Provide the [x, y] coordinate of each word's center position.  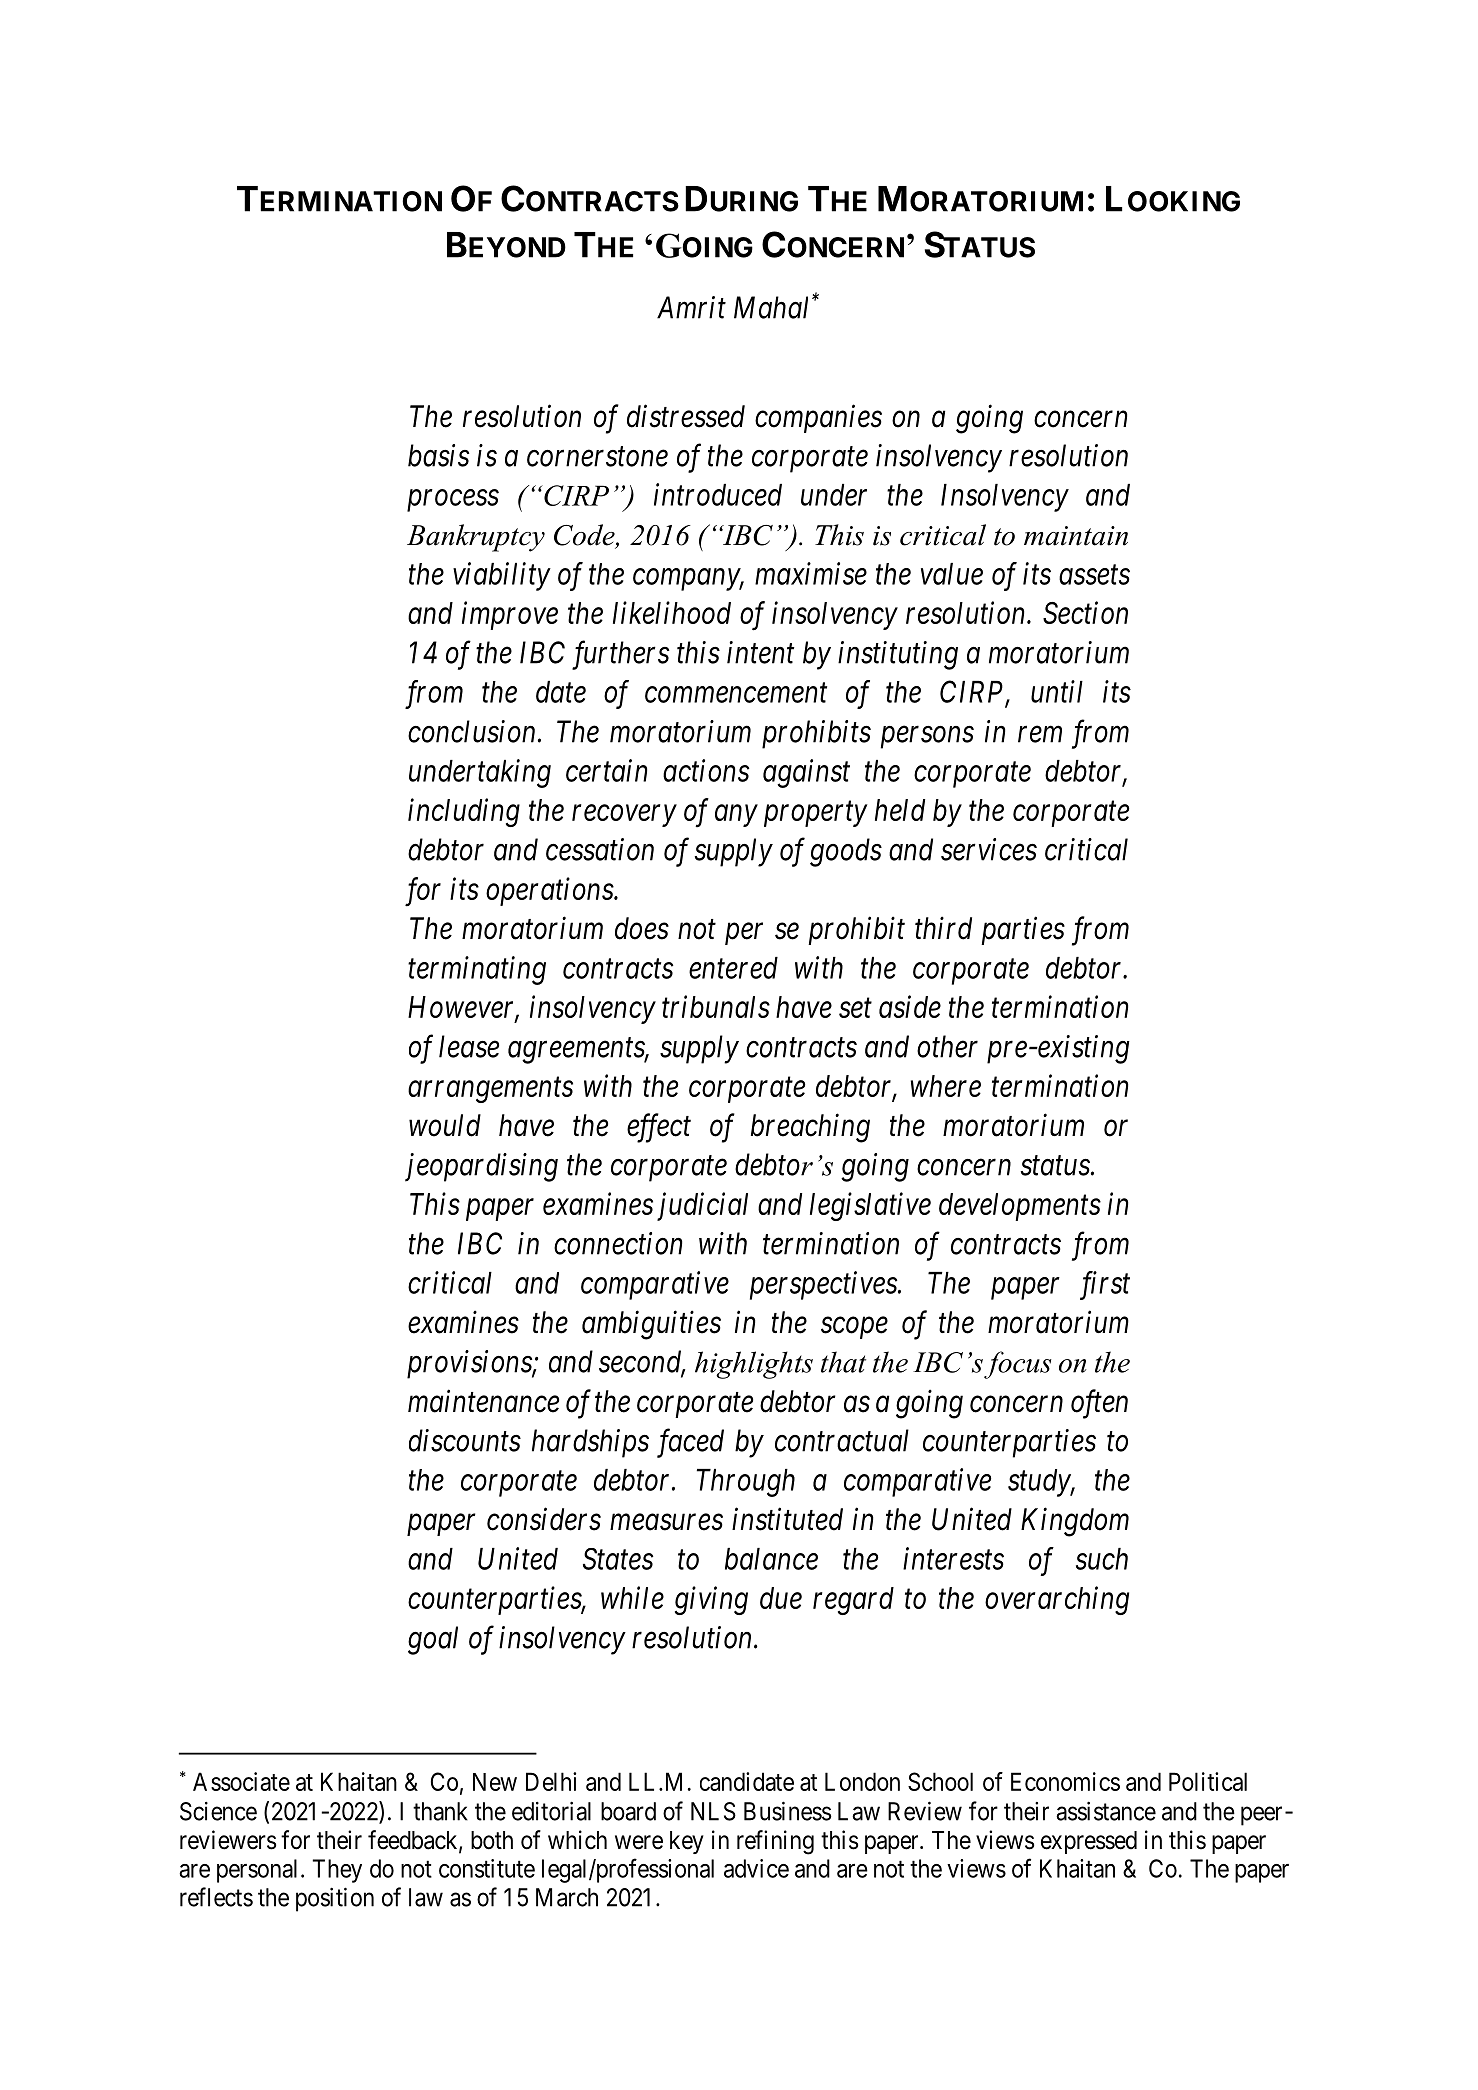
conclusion [471, 731]
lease [469, 1046]
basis [438, 455]
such [1102, 1559]
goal [433, 1640]
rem [1040, 735]
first [1105, 1285]
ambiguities [651, 1325]
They [337, 1871]
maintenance [483, 1401]
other [947, 1046]
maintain [1076, 536]
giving [711, 1601]
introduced [718, 494]
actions [706, 771]
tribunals [716, 1006]
